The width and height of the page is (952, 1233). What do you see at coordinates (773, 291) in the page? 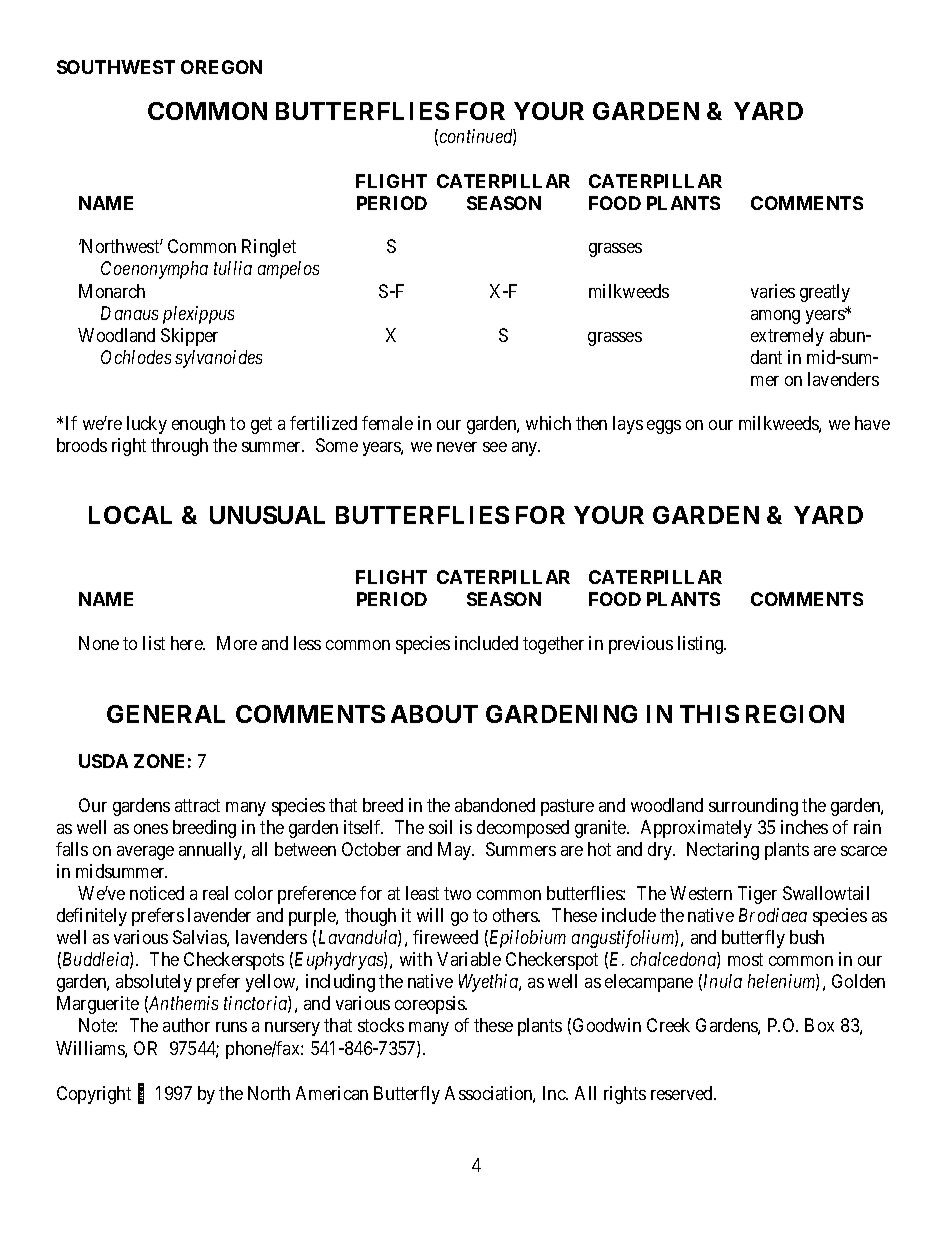
I see `varies` at bounding box center [773, 291].
